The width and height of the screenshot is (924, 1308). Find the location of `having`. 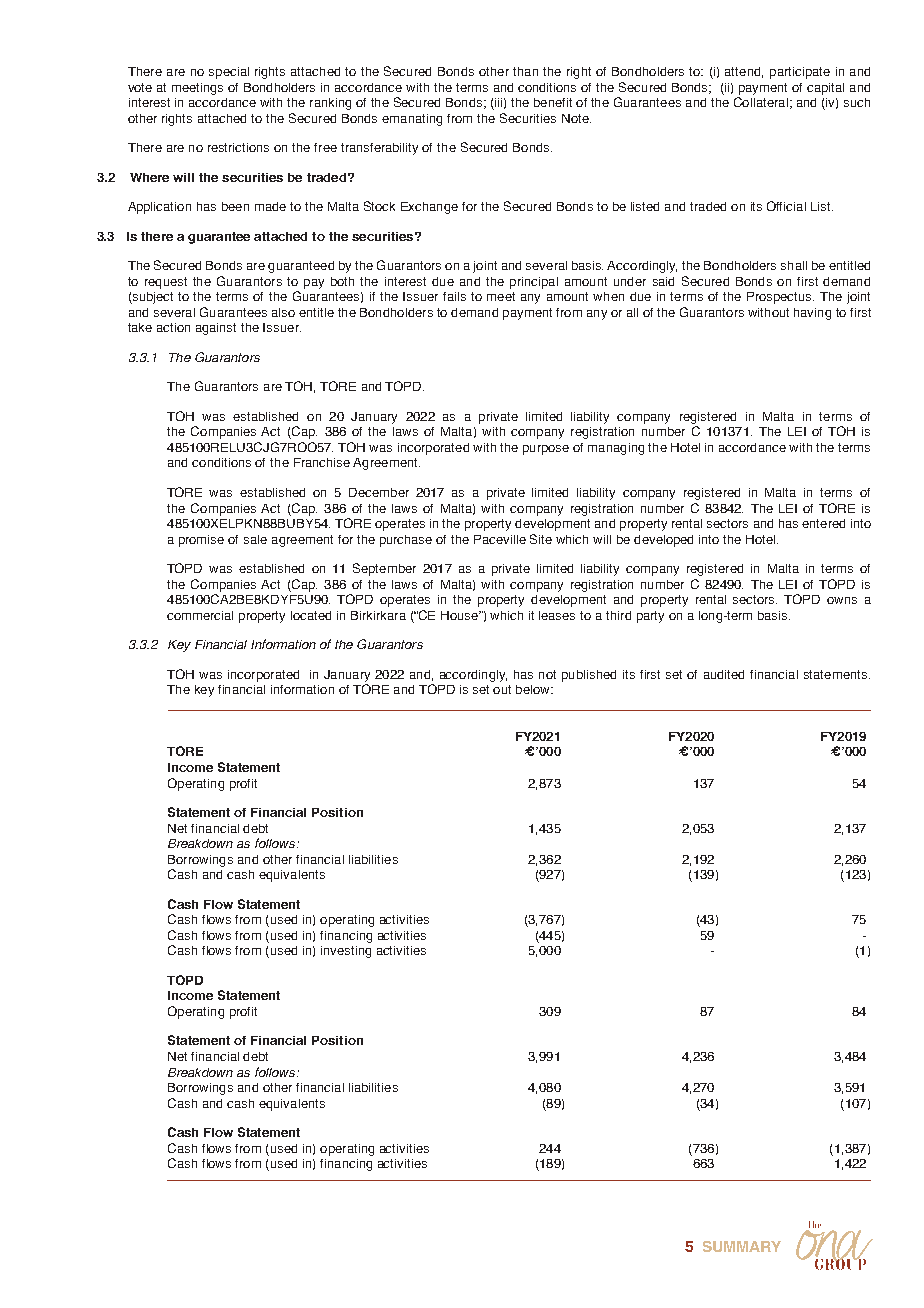

having is located at coordinates (812, 314).
